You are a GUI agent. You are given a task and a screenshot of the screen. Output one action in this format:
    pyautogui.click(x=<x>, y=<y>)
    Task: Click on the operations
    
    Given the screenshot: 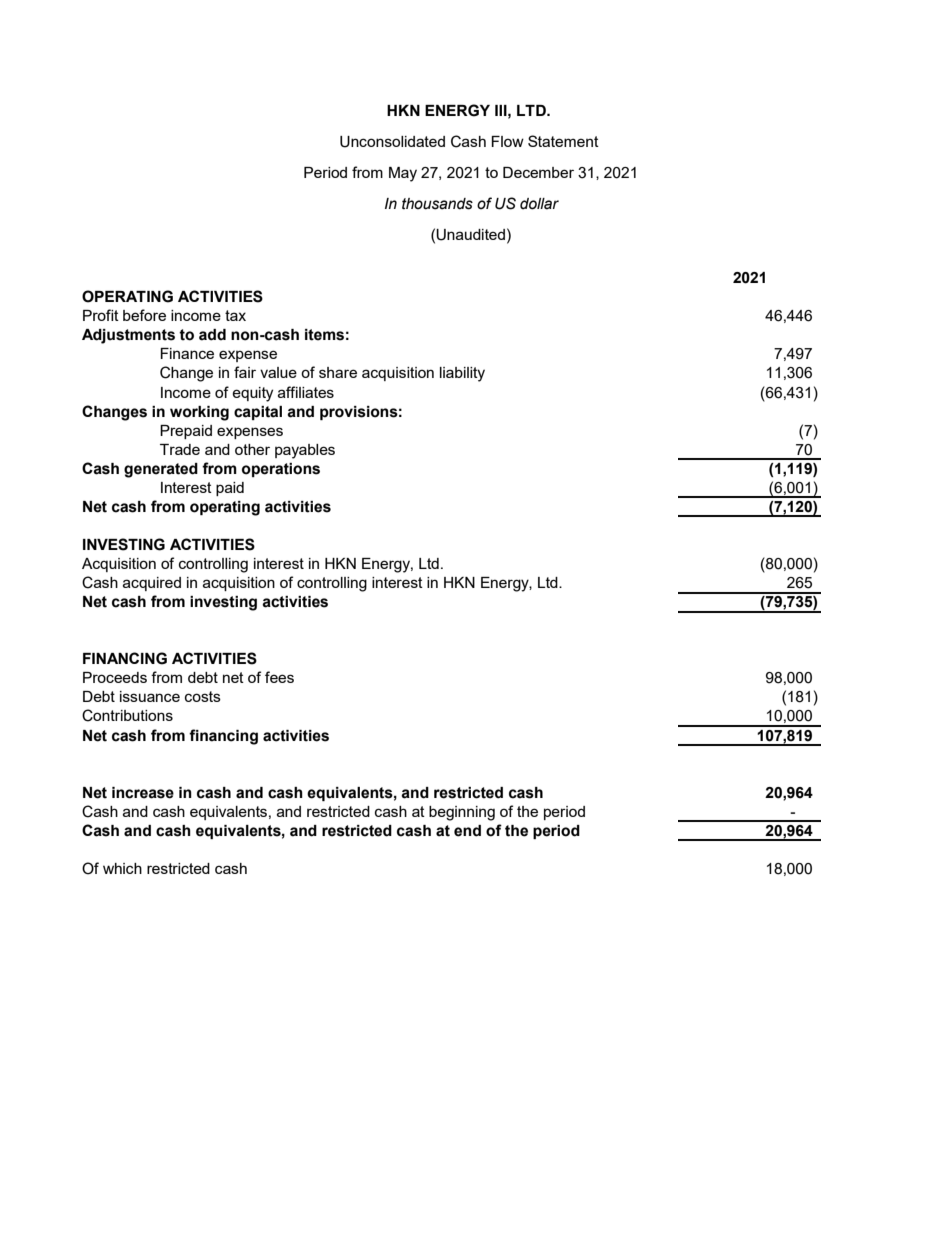 What is the action you would take?
    pyautogui.click(x=281, y=470)
